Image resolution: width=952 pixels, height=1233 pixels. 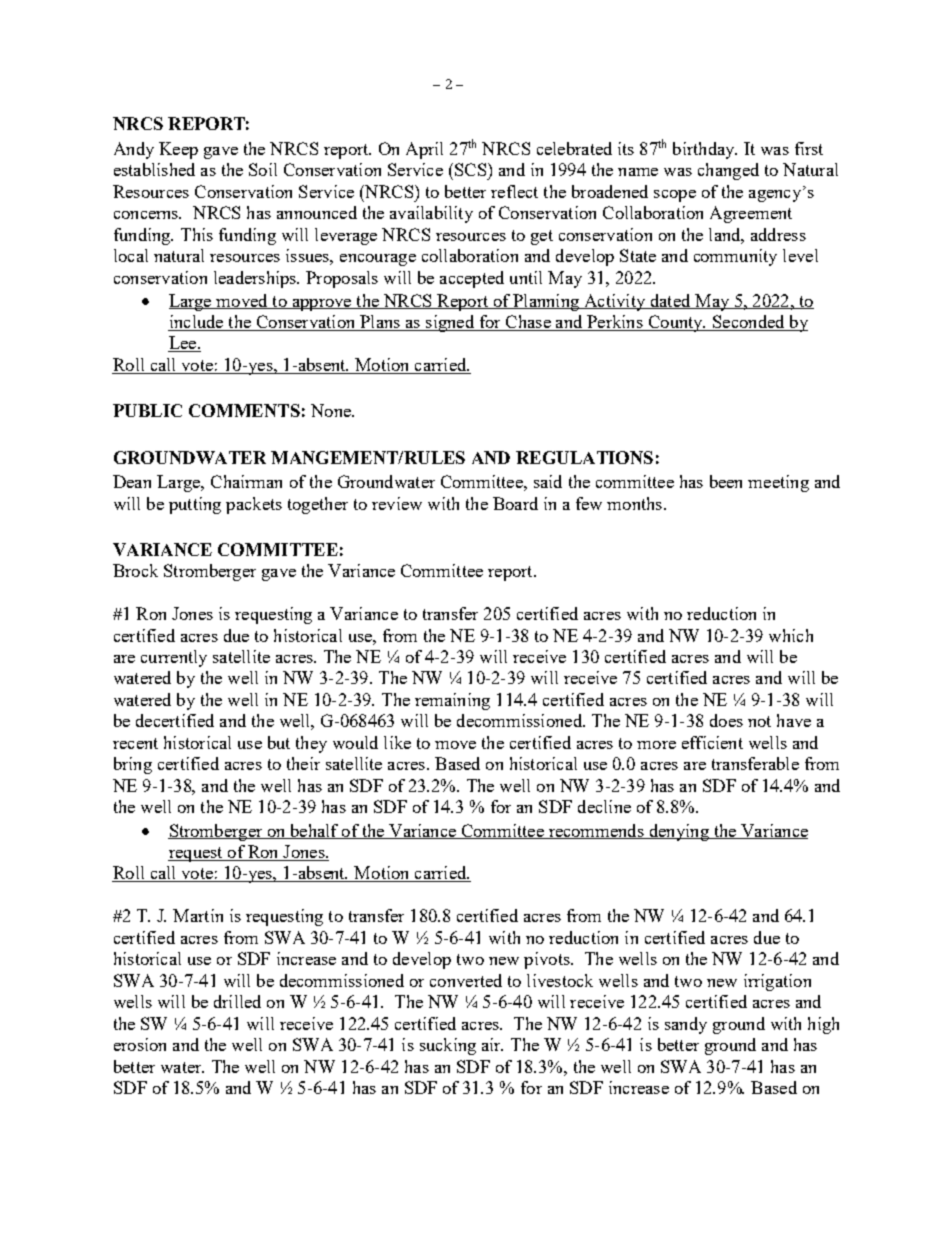 What do you see at coordinates (515, 503) in the screenshot?
I see `Board` at bounding box center [515, 503].
